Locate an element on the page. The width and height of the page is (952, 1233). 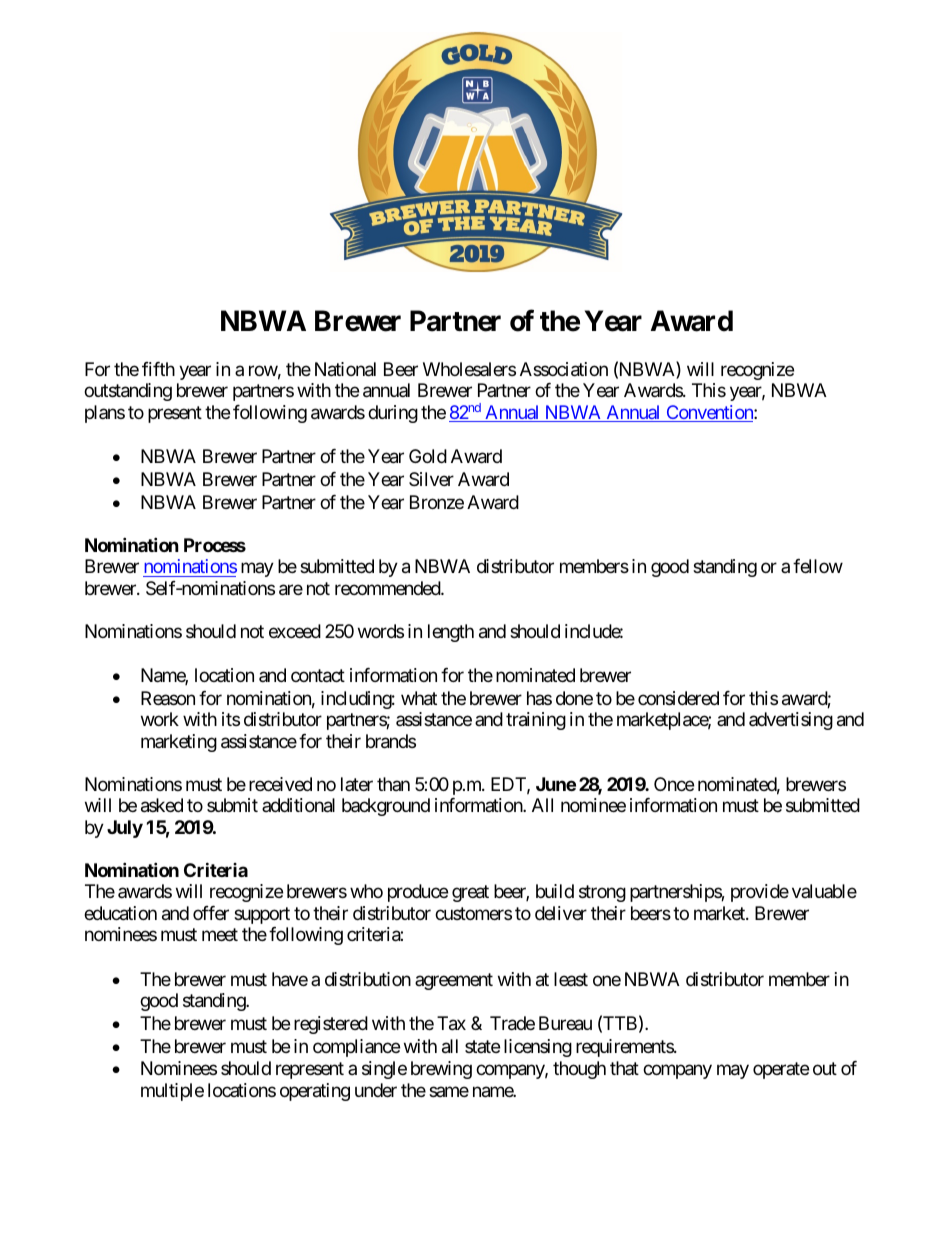
Association is located at coordinates (564, 369).
